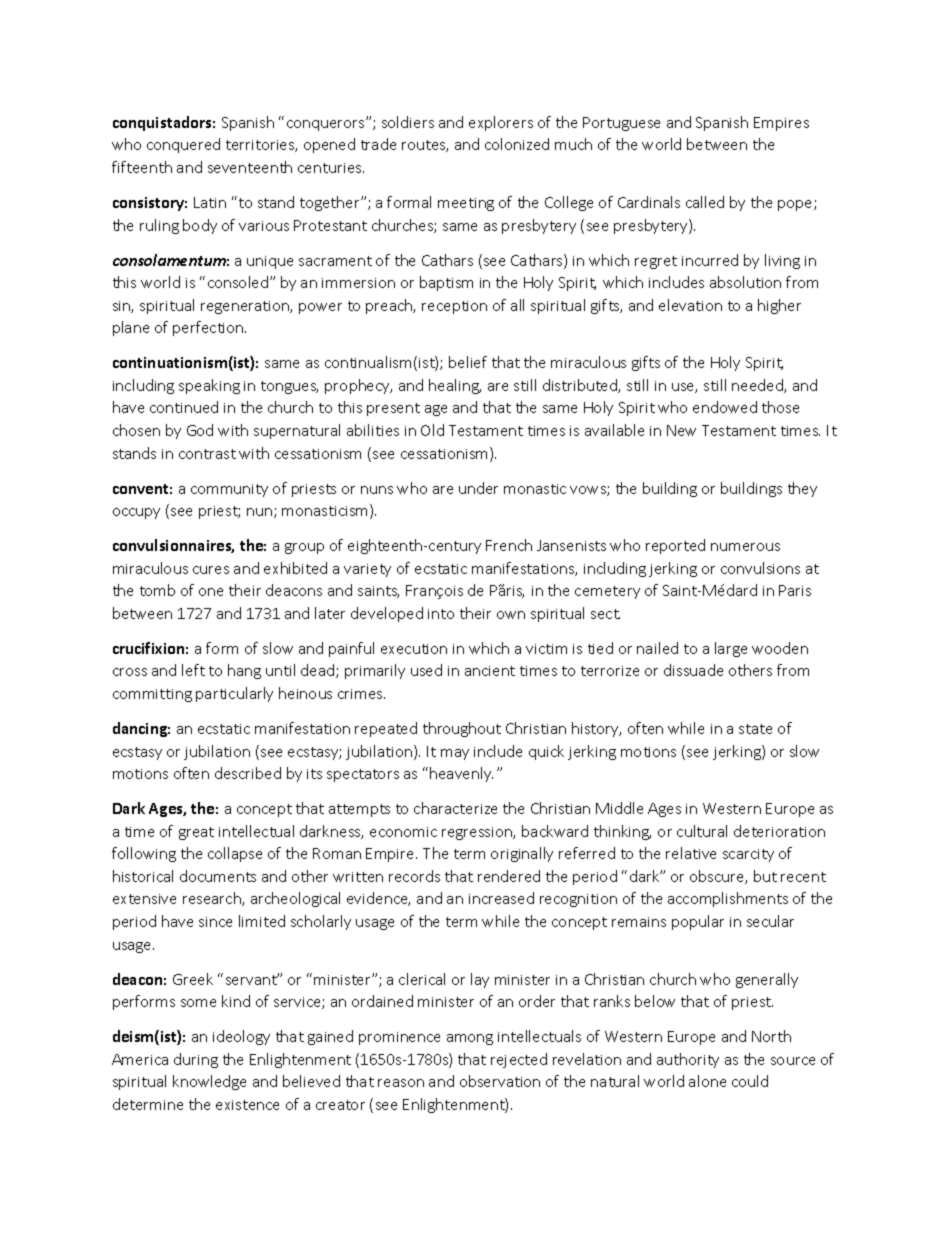 The width and height of the screenshot is (952, 1233). I want to click on conquered, so click(183, 145).
